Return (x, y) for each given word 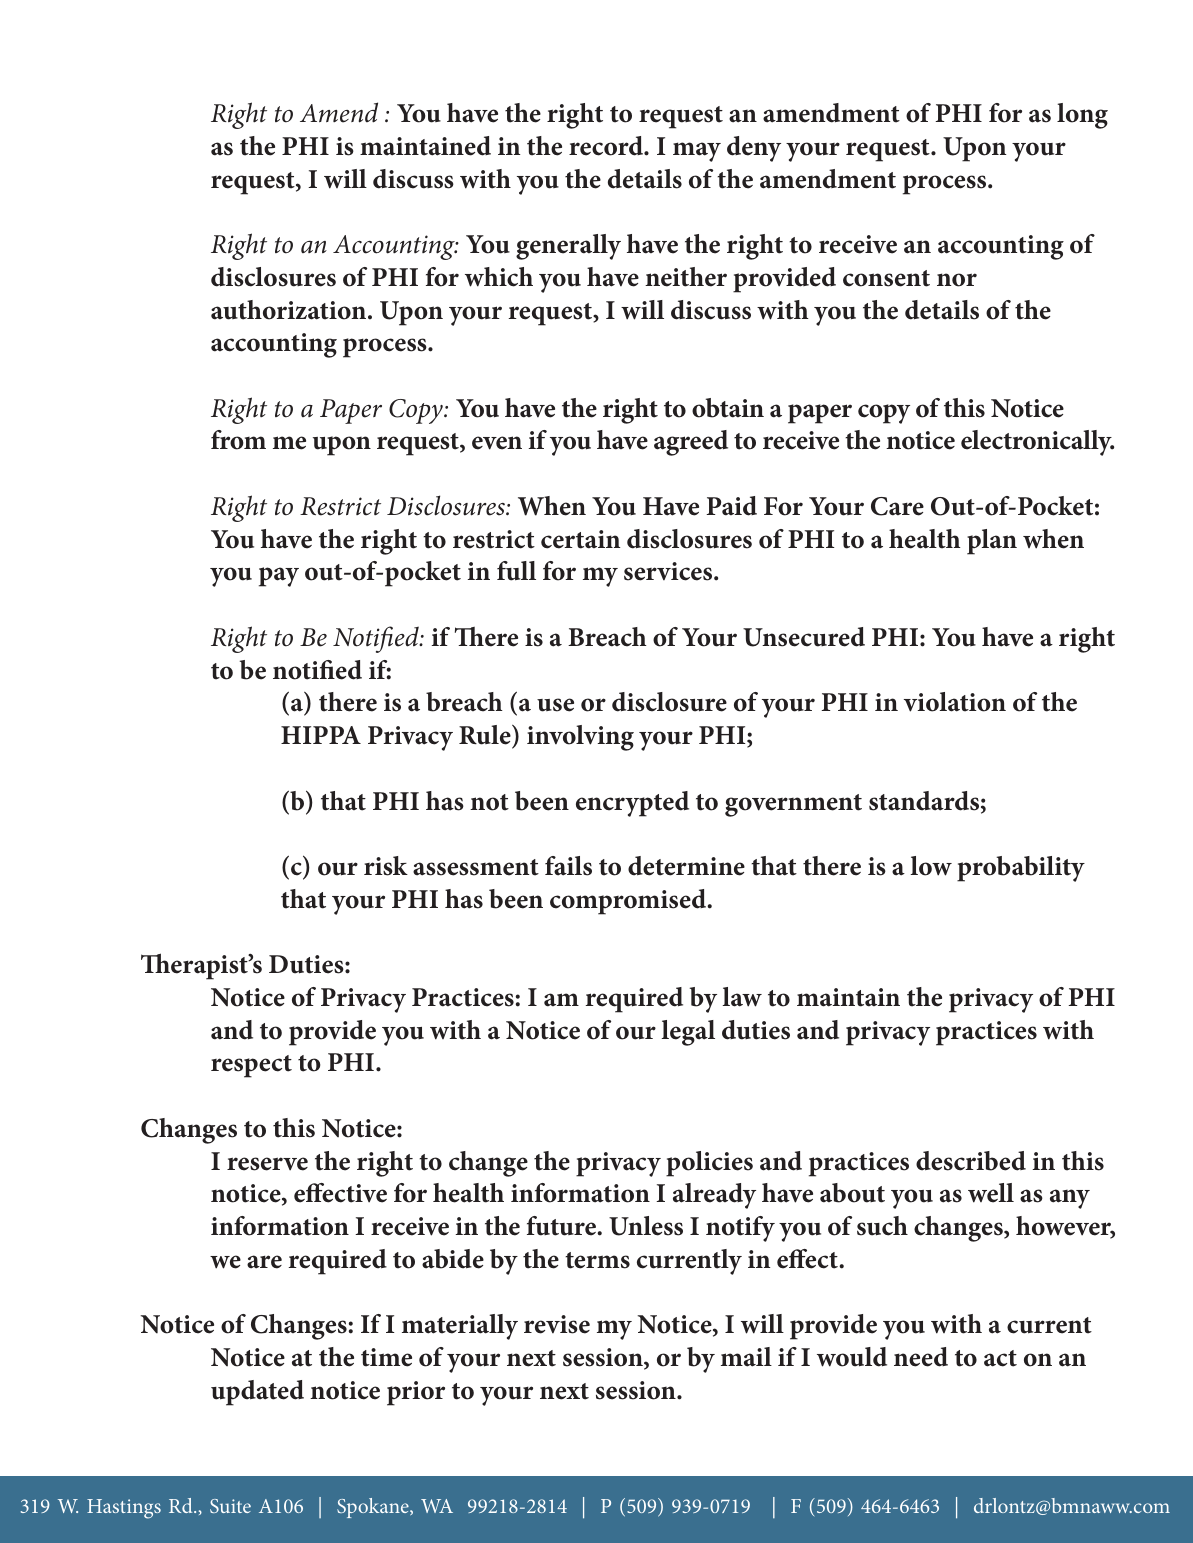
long (1082, 116)
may (697, 152)
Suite (230, 1506)
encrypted (632, 804)
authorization (290, 310)
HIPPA (321, 735)
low (931, 866)
